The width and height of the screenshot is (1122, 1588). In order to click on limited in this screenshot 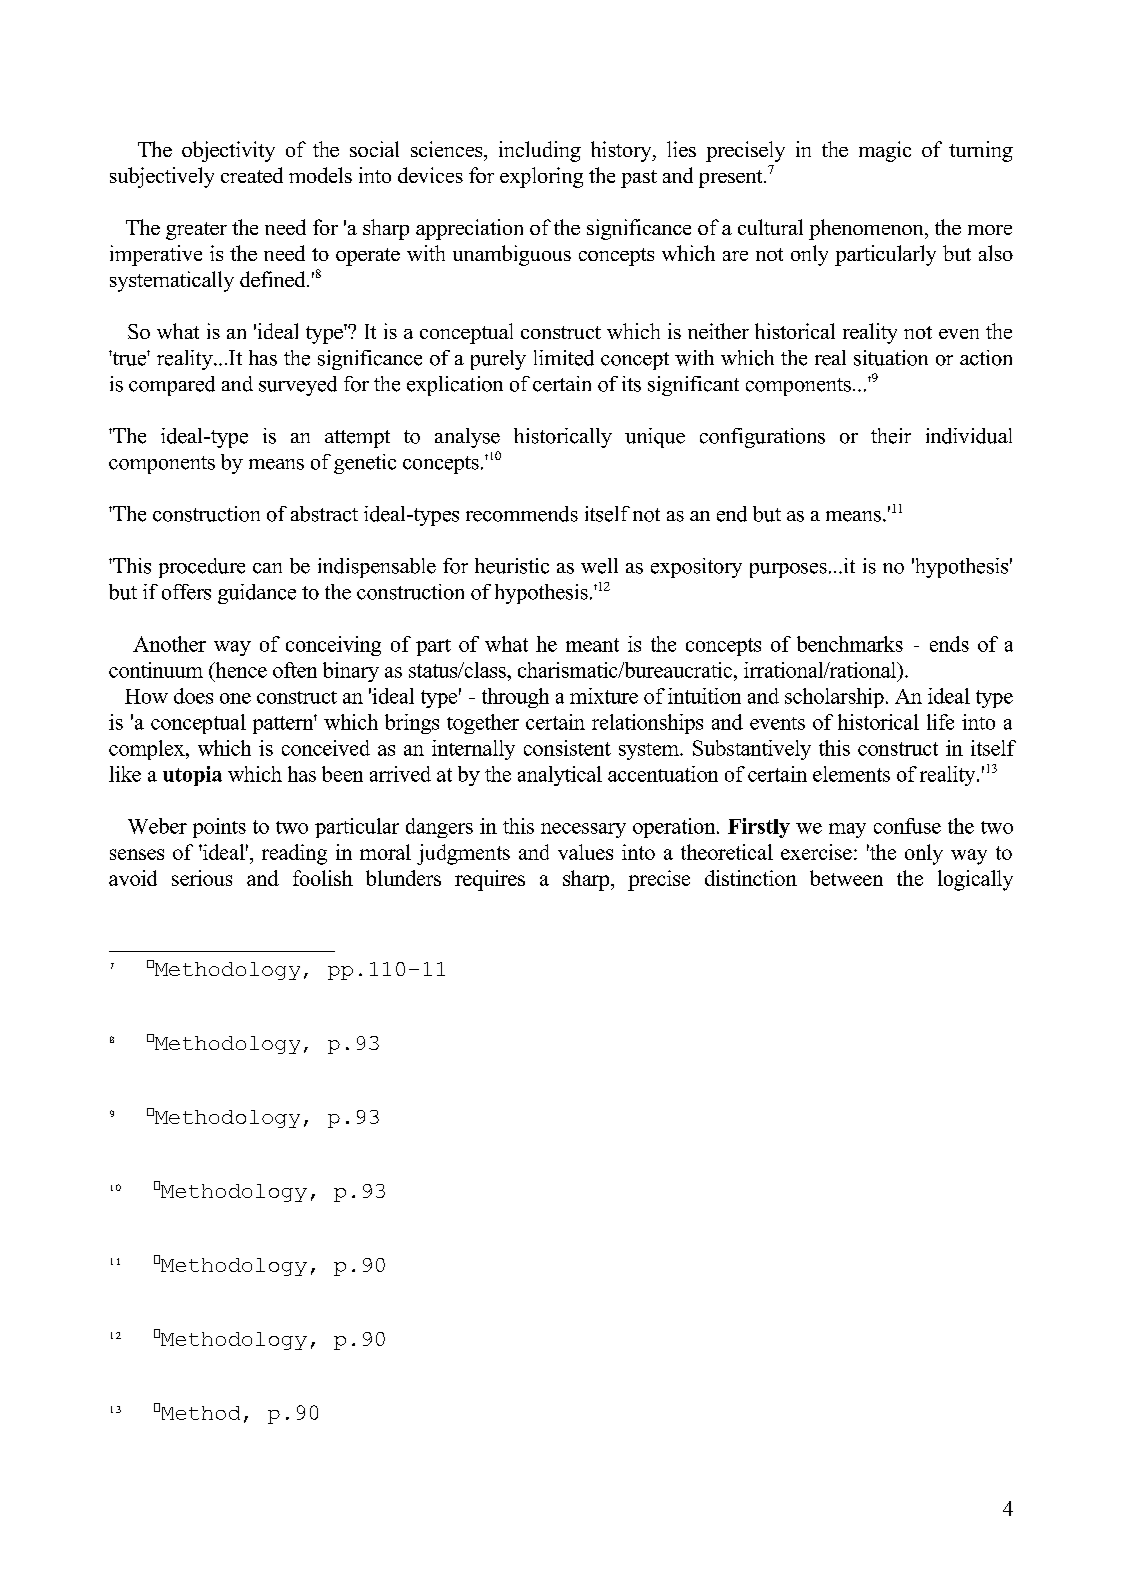, I will do `click(564, 358)`.
